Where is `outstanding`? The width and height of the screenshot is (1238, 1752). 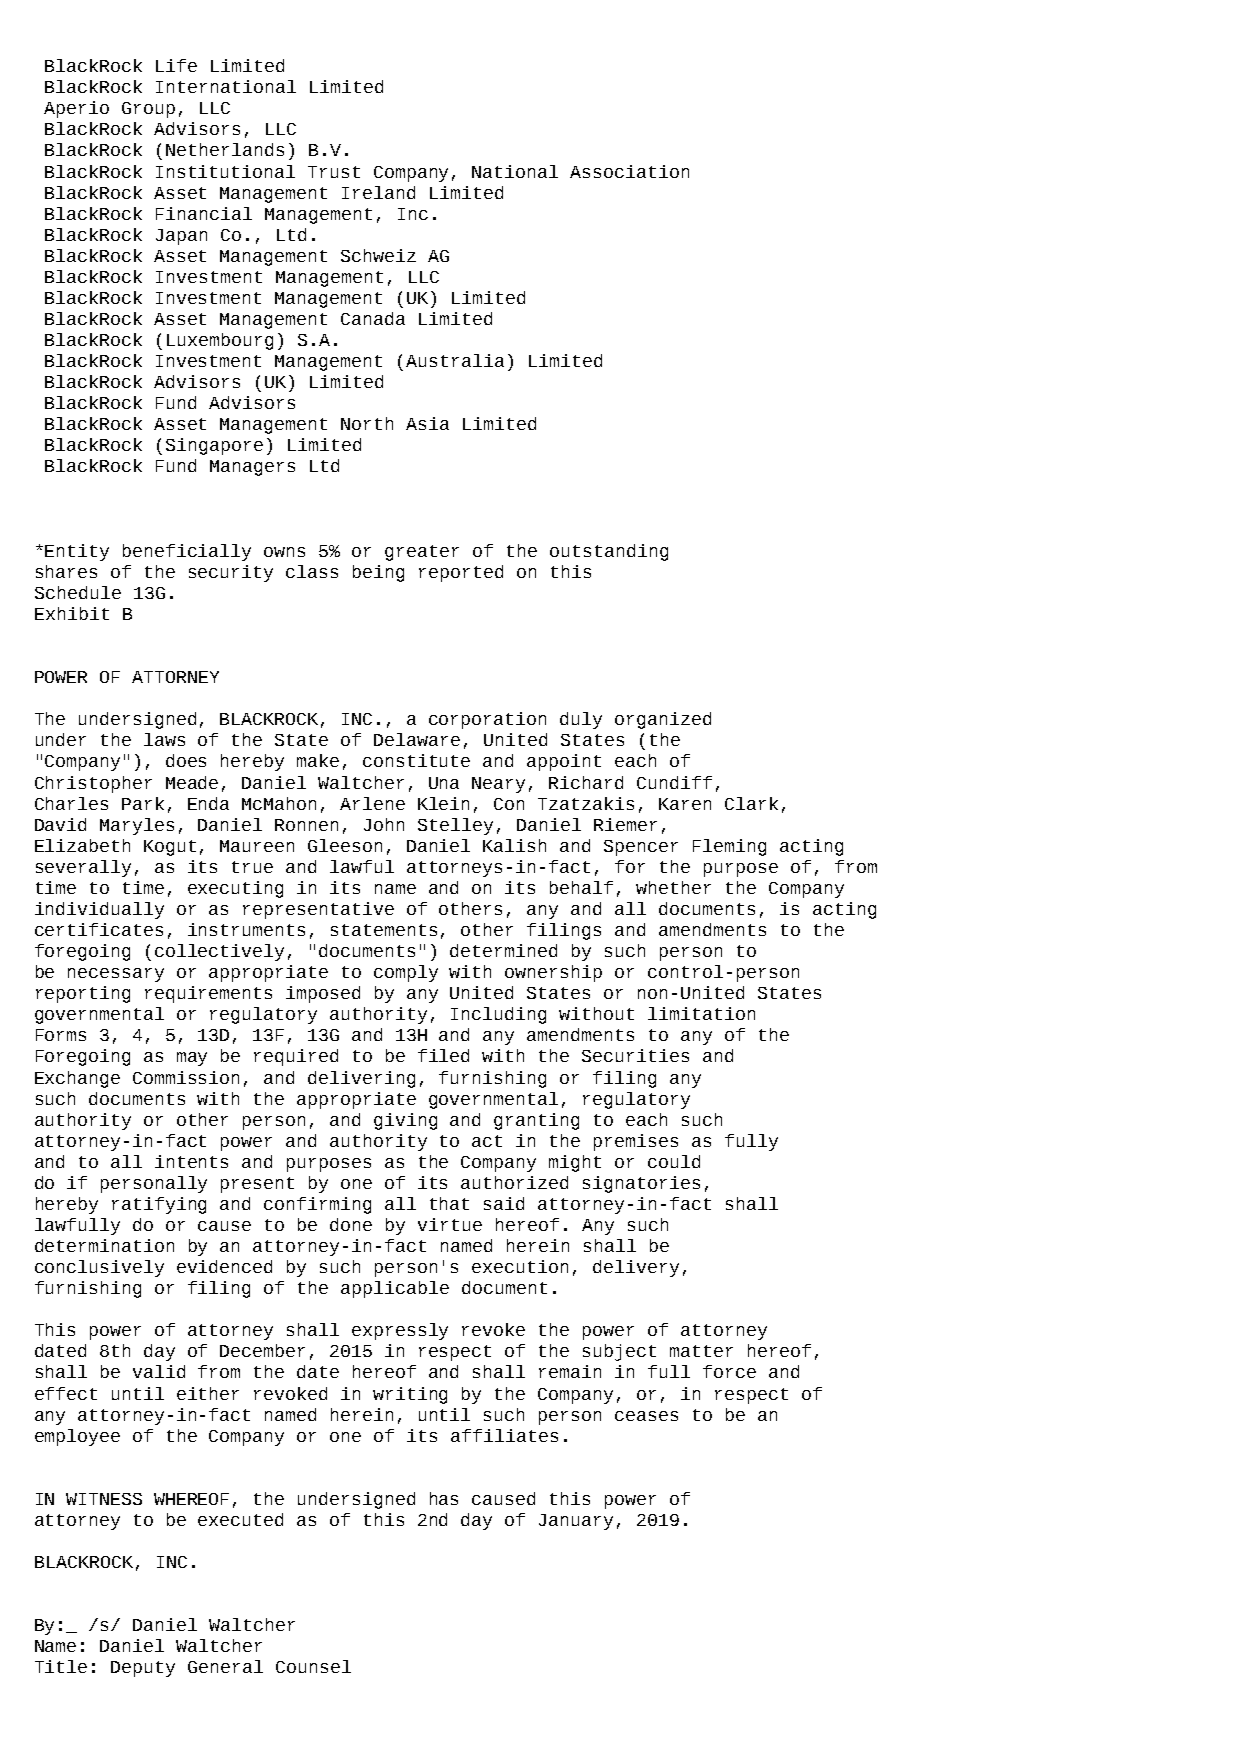
outstanding is located at coordinates (609, 552).
